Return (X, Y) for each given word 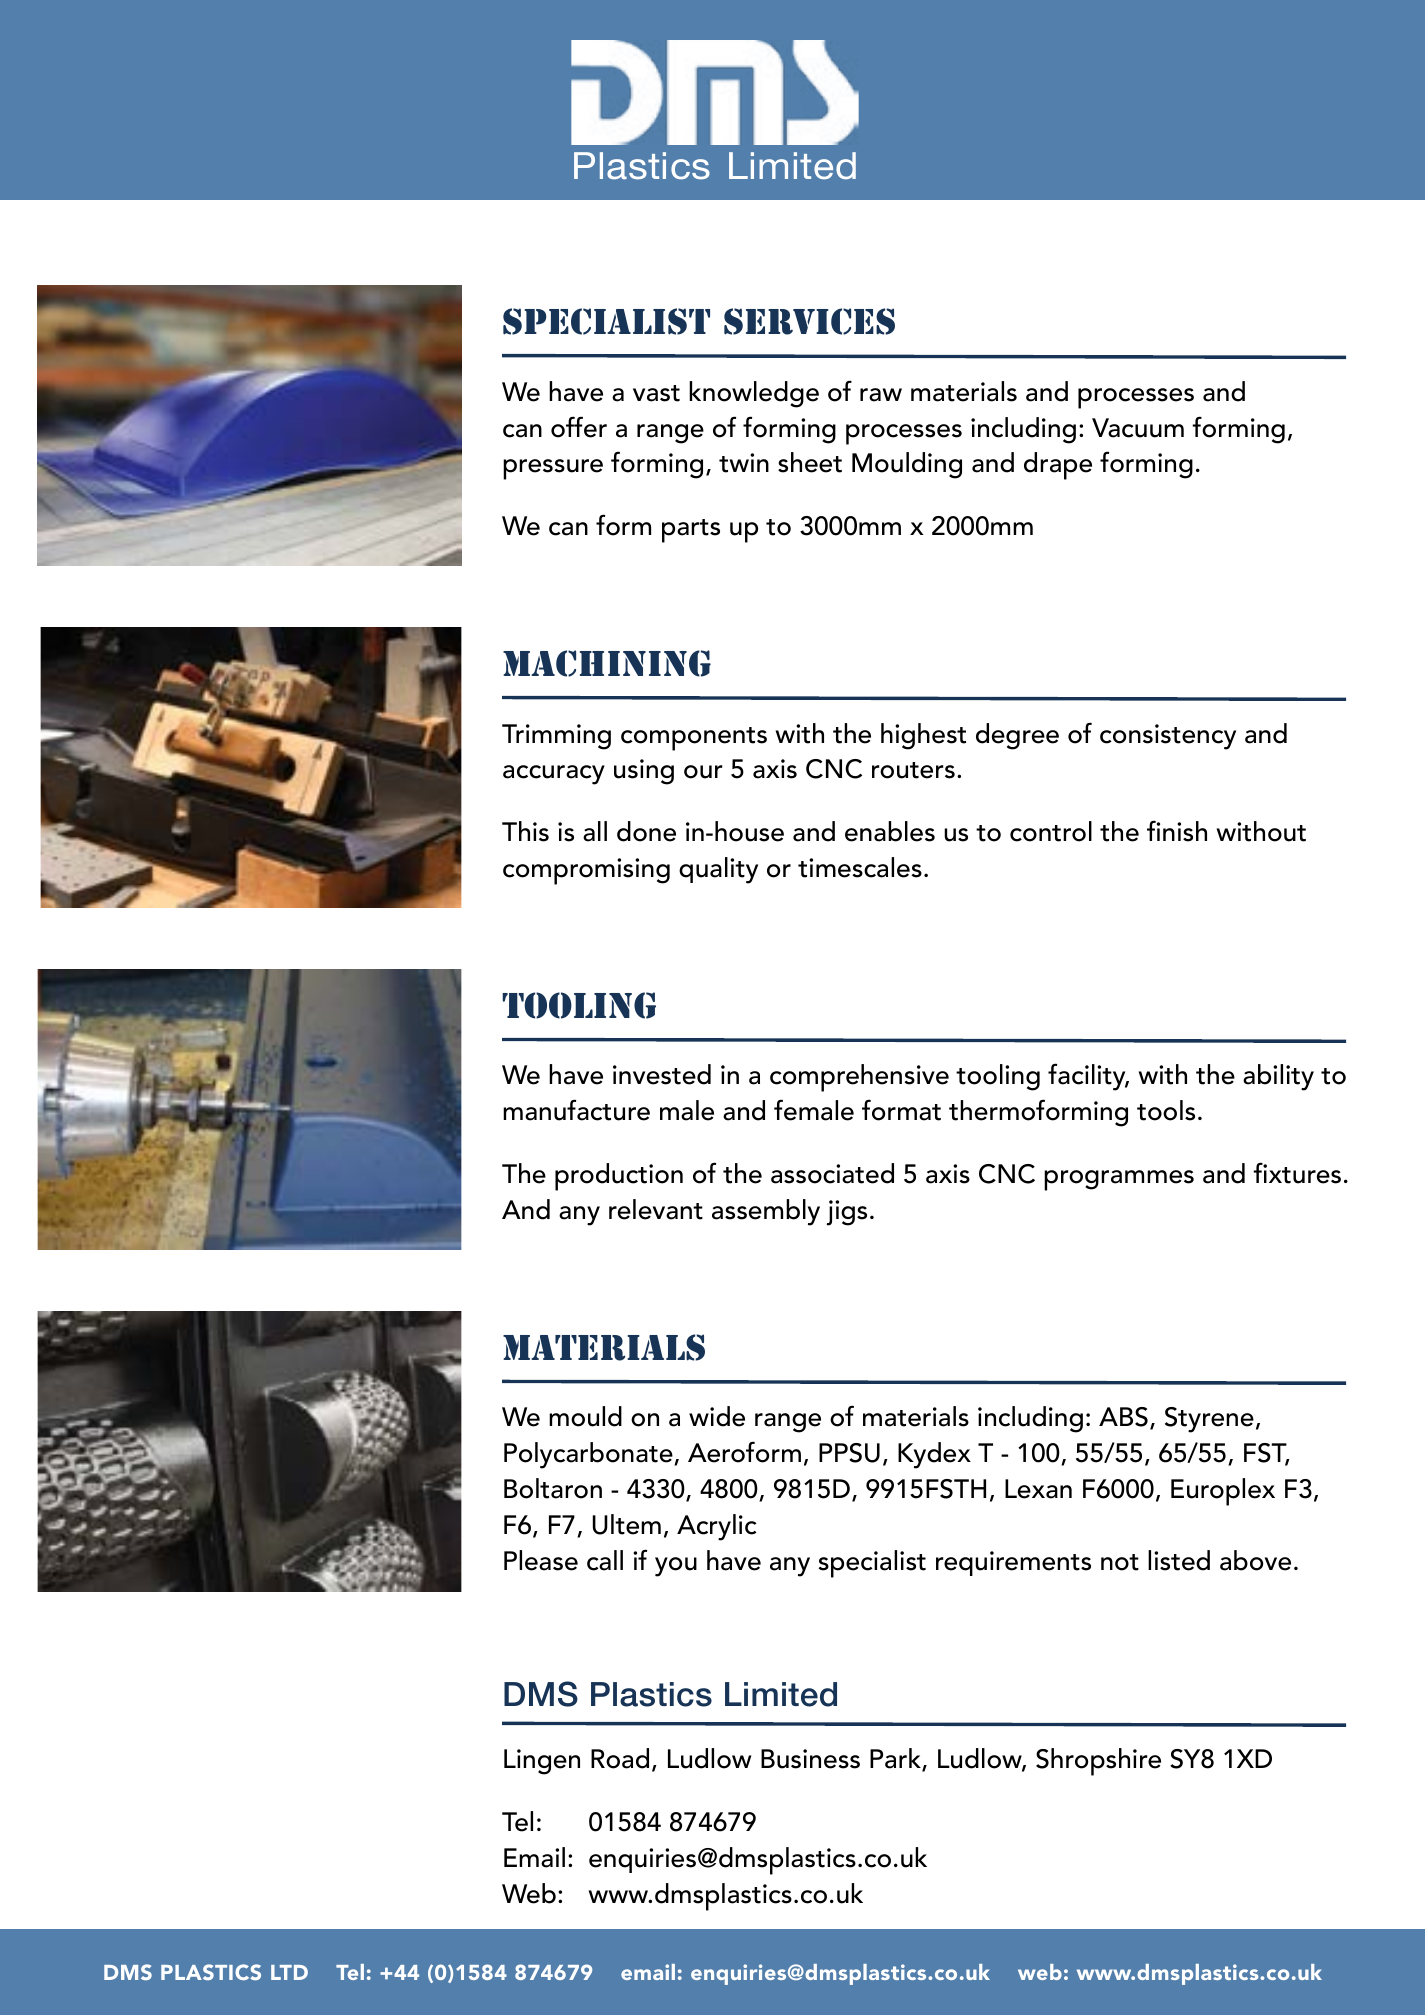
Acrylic (717, 1527)
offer (579, 427)
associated (832, 1173)
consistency (1168, 737)
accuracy (554, 775)
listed (1179, 1560)
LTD (289, 1972)
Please (541, 1560)
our (703, 772)
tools (1166, 1110)
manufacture (576, 1110)
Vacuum (1138, 428)
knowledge (754, 394)
